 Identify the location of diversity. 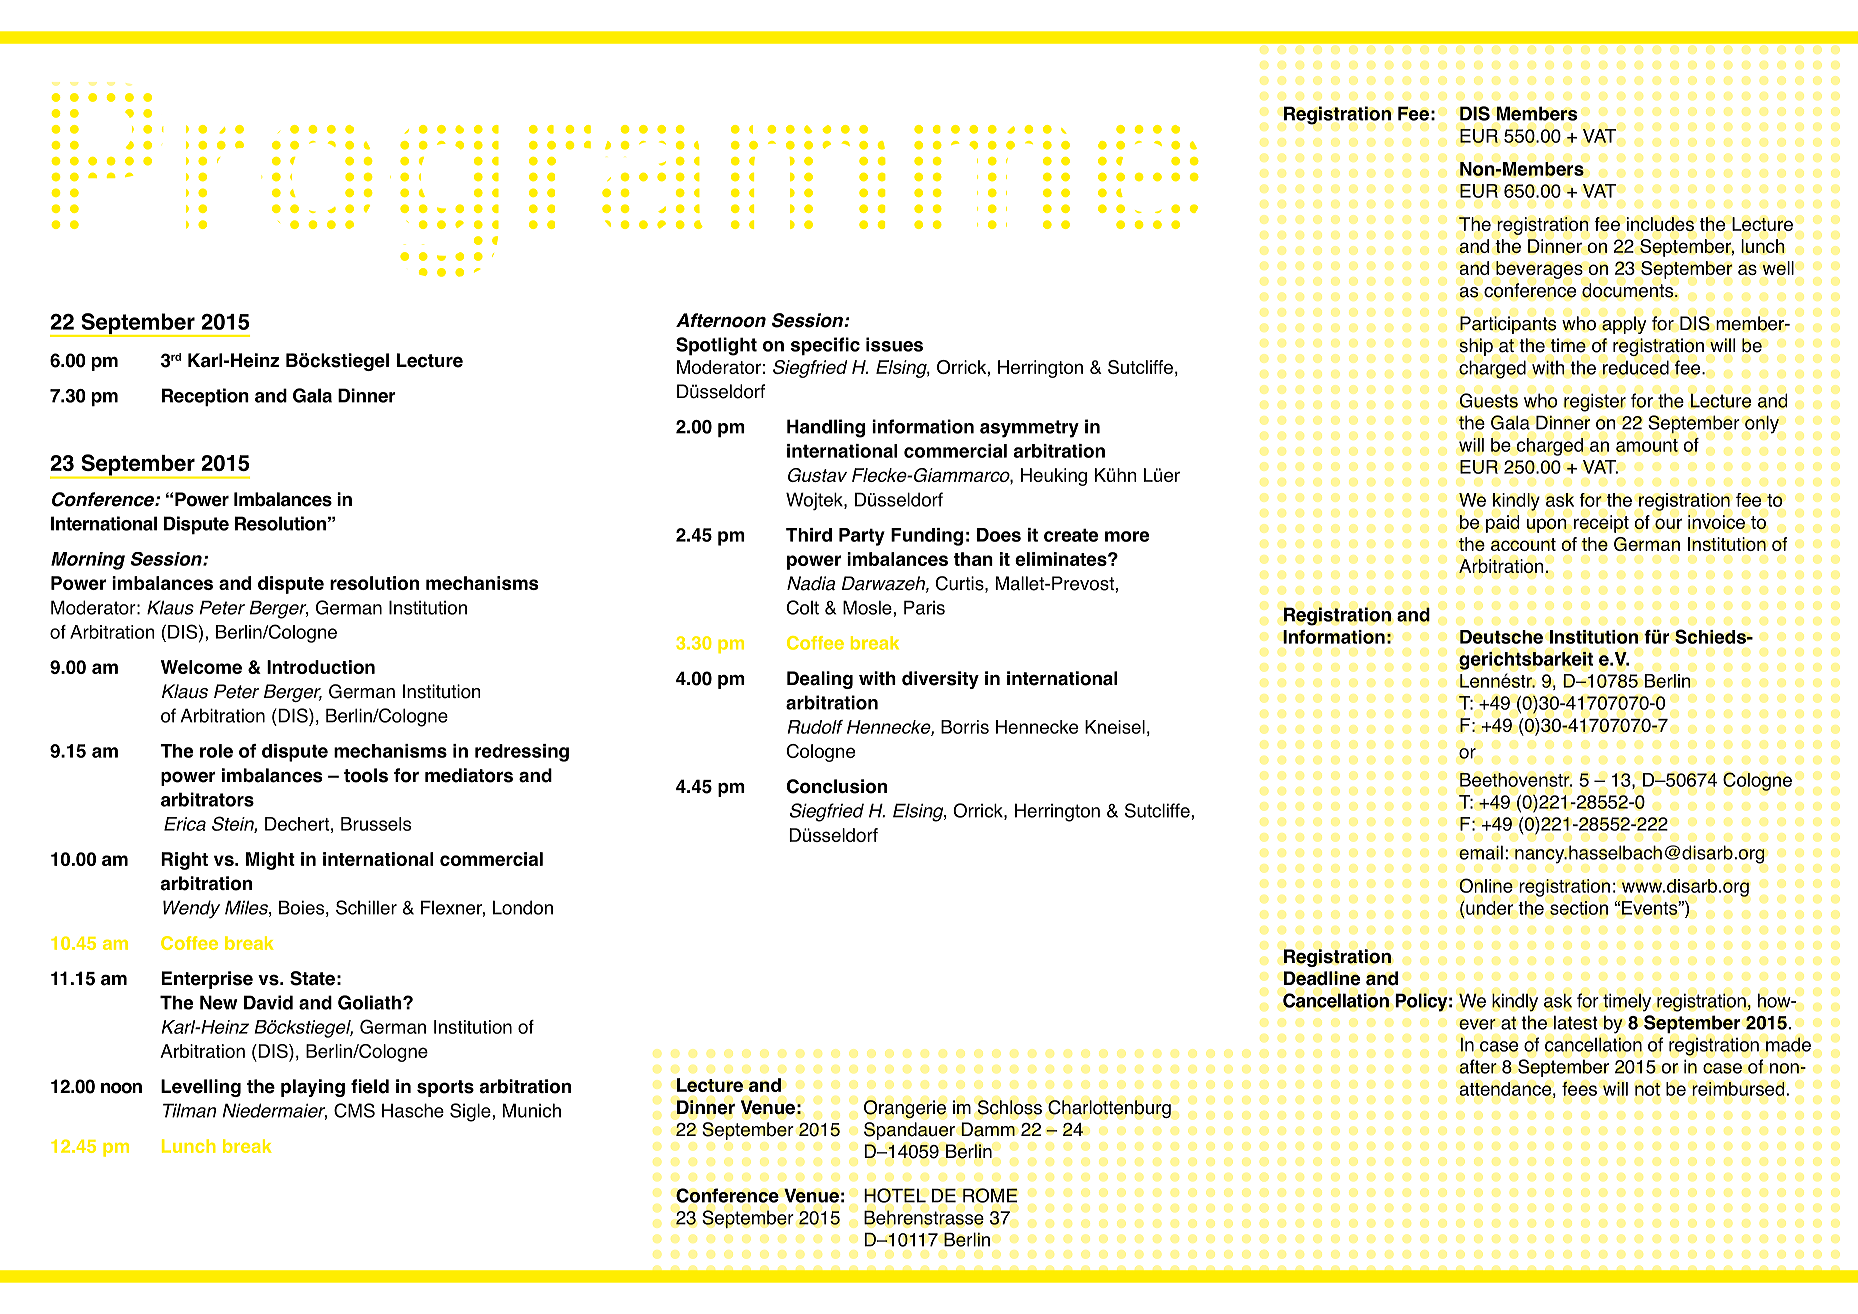
(940, 680).
